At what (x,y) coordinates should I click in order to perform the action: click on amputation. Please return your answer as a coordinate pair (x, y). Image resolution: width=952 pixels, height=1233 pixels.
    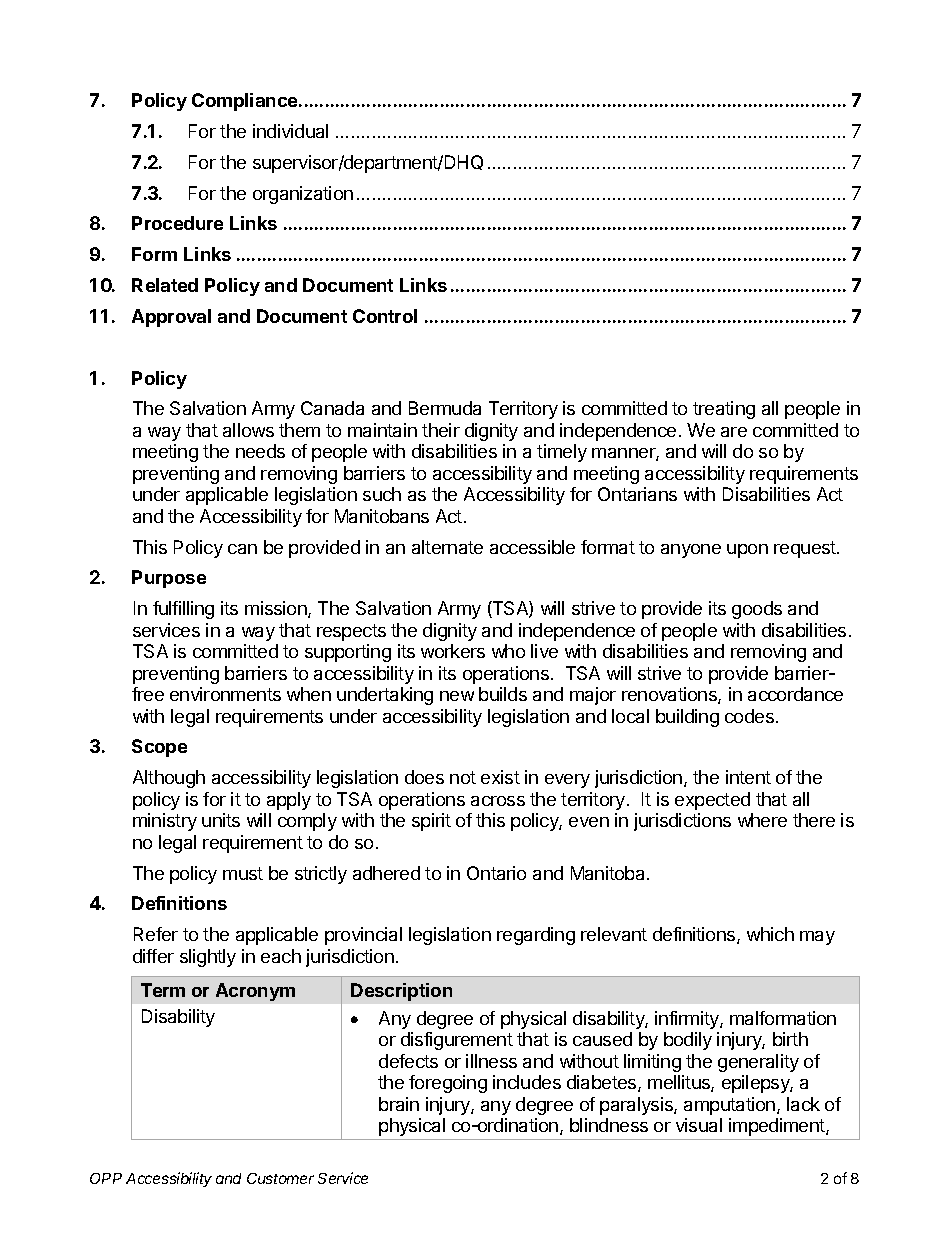
    Looking at the image, I should click on (729, 1106).
